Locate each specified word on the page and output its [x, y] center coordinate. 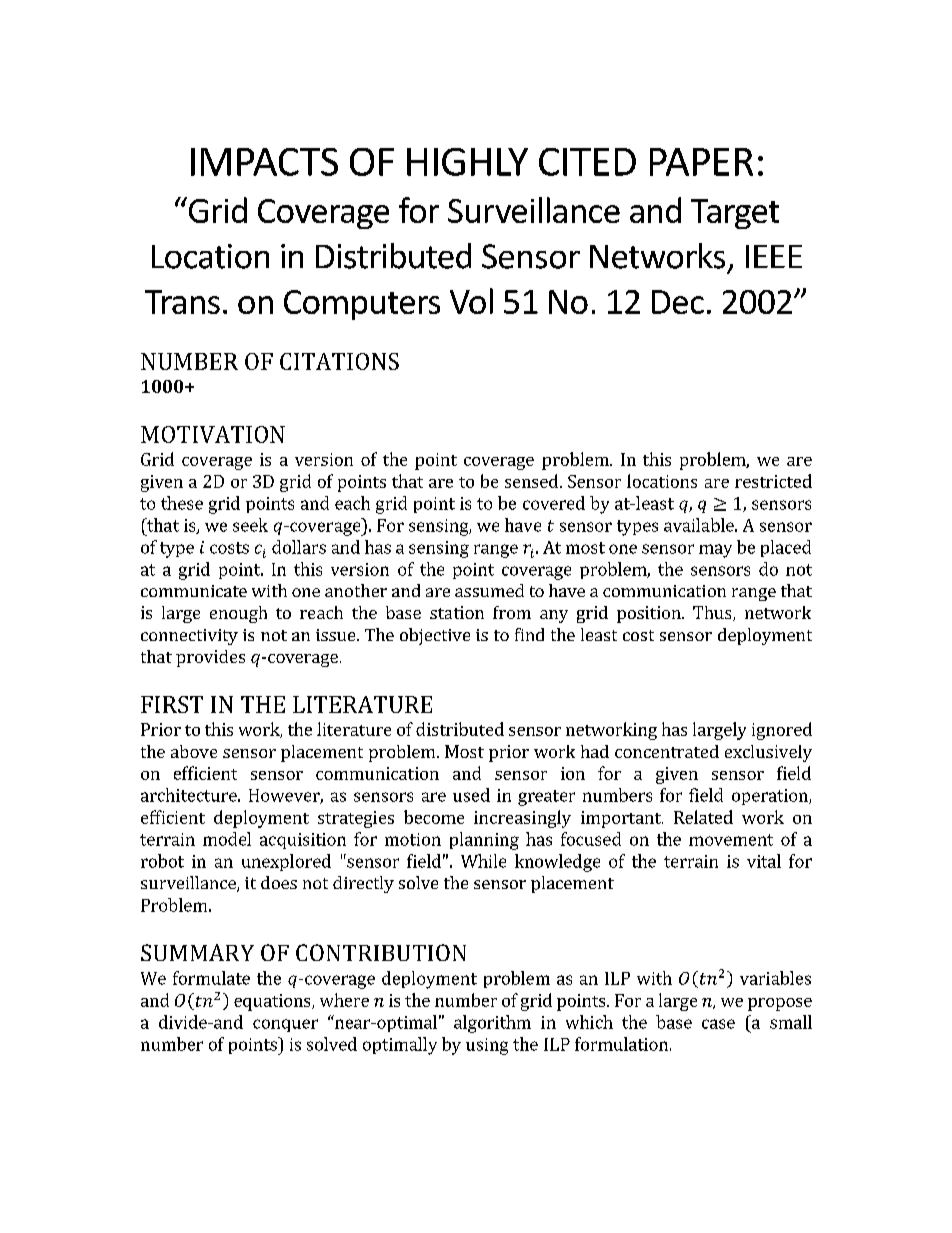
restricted [773, 481]
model [227, 839]
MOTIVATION [213, 434]
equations [273, 1002]
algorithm [492, 1024]
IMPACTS [264, 162]
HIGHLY [467, 162]
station [457, 612]
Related [703, 817]
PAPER [701, 162]
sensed [531, 481]
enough [238, 614]
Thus [713, 613]
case [718, 1024]
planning [484, 841]
